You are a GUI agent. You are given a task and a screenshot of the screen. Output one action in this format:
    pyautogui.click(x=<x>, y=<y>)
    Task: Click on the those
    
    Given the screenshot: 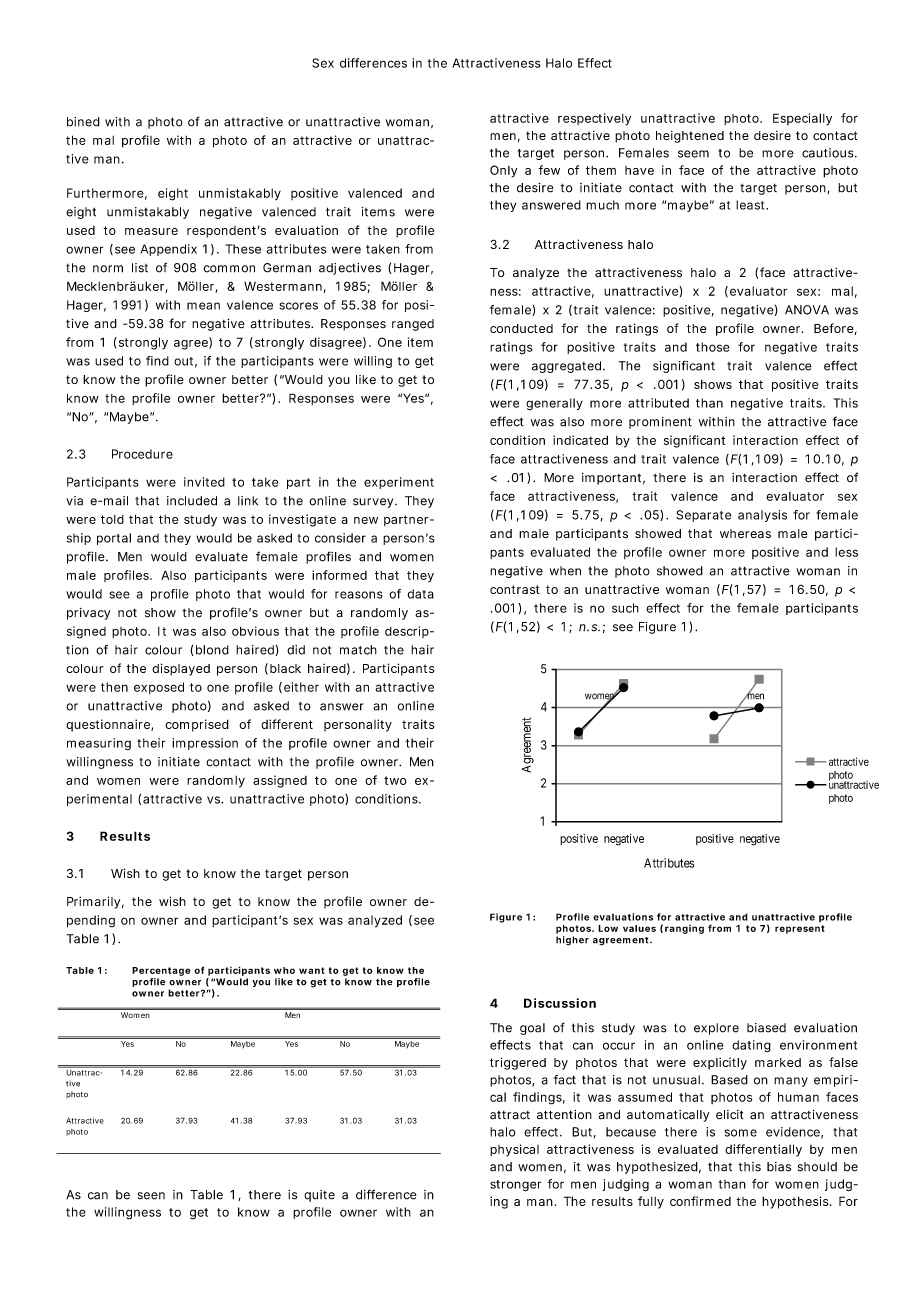 What is the action you would take?
    pyautogui.click(x=713, y=347)
